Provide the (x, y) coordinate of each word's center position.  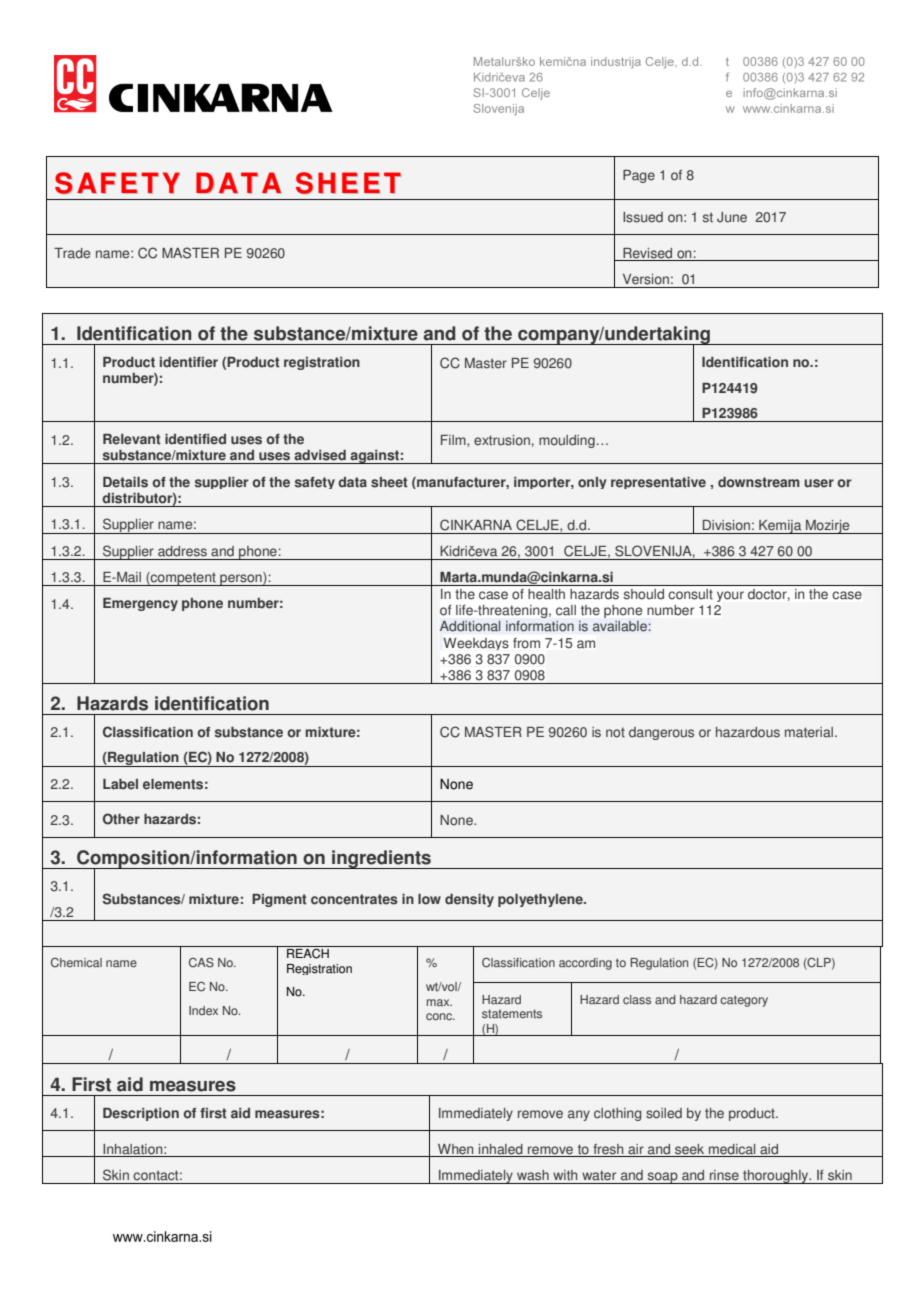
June (732, 217)
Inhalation (134, 1149)
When (455, 1149)
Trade (72, 253)
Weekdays (476, 644)
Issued (643, 217)
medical (732, 1149)
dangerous (661, 733)
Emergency (140, 604)
